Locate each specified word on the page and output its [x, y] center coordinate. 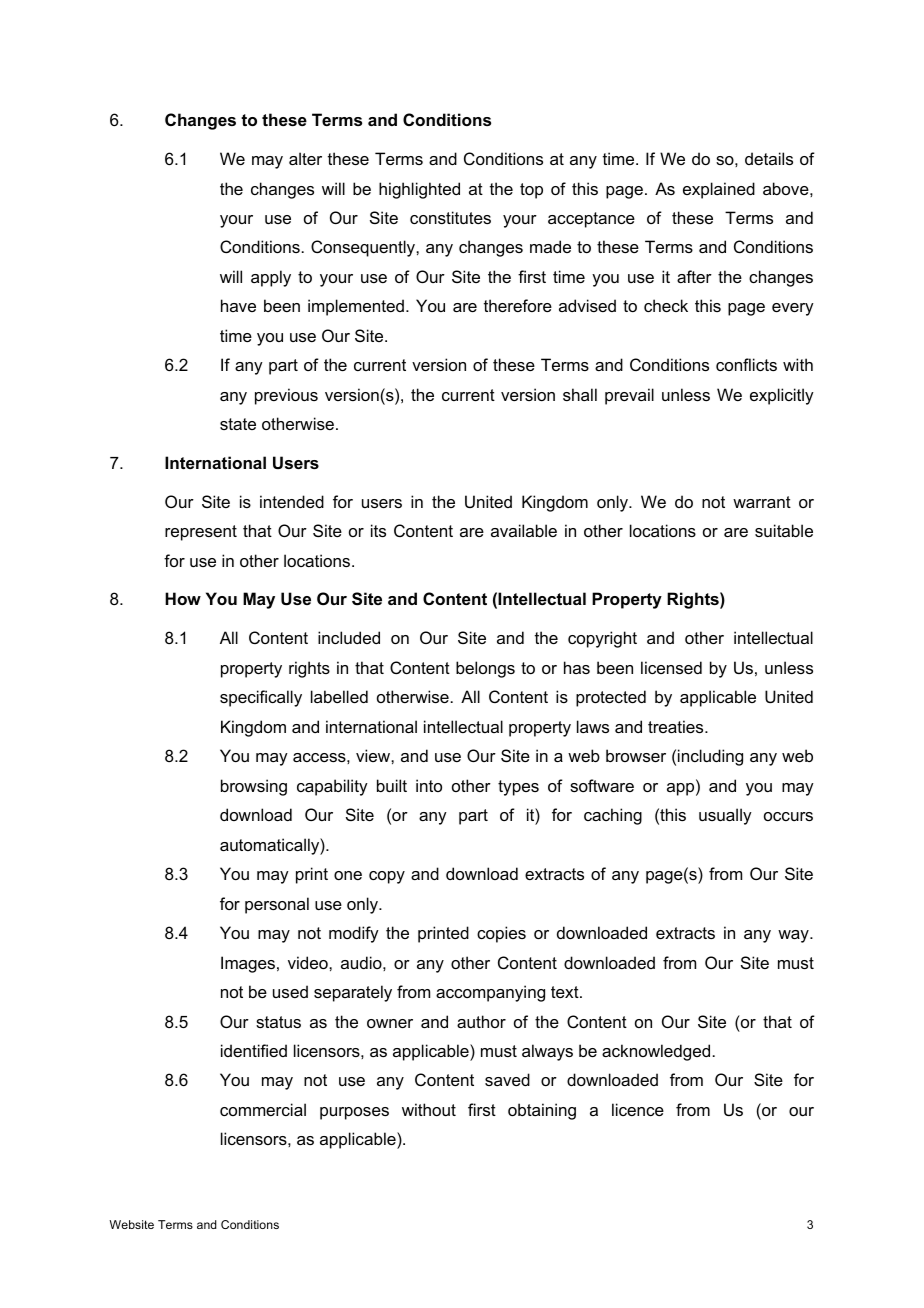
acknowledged [656, 1052]
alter [305, 158]
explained [719, 190]
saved [507, 1079]
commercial [263, 1109]
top [531, 191]
